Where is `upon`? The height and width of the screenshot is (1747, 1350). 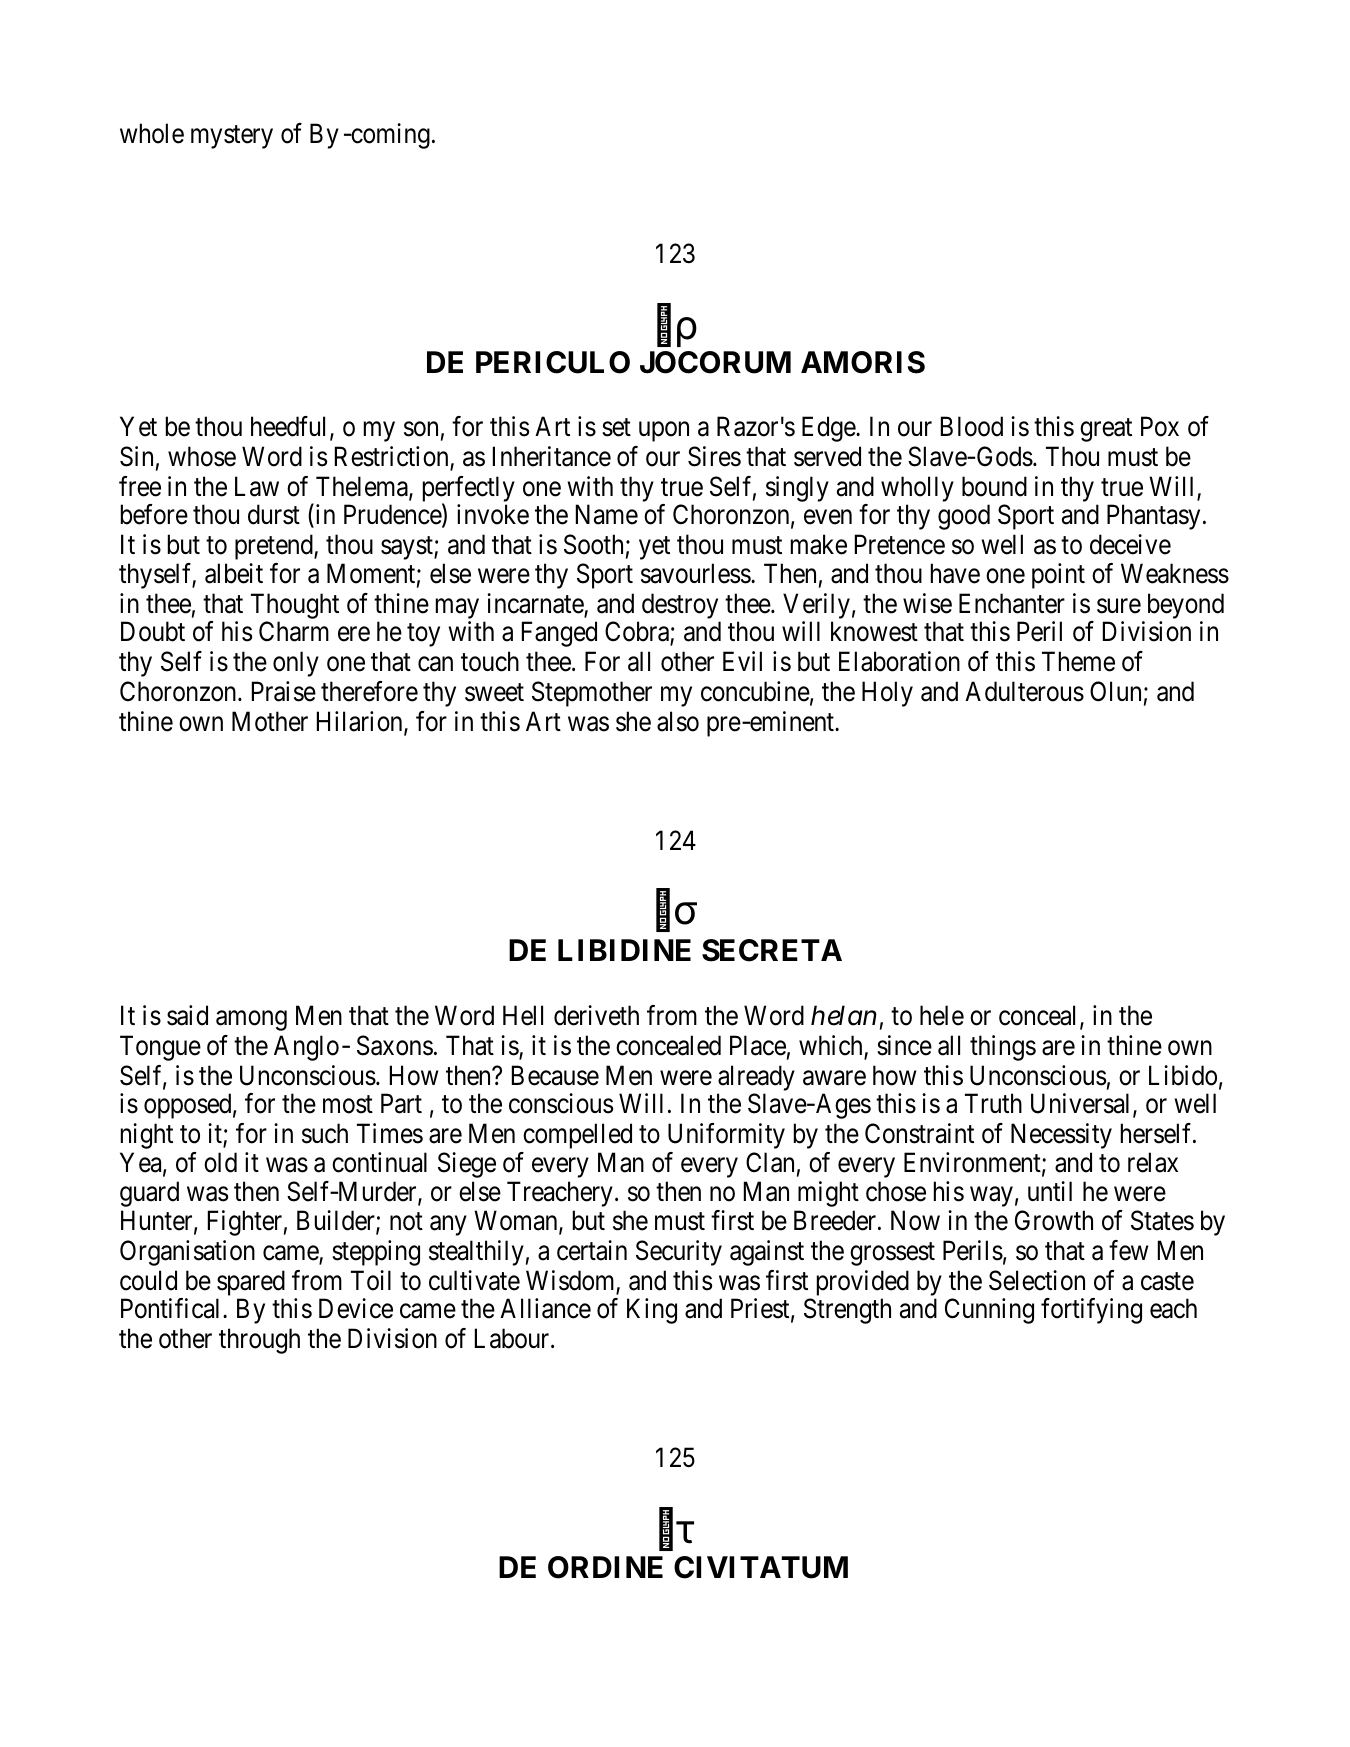 upon is located at coordinates (664, 432).
